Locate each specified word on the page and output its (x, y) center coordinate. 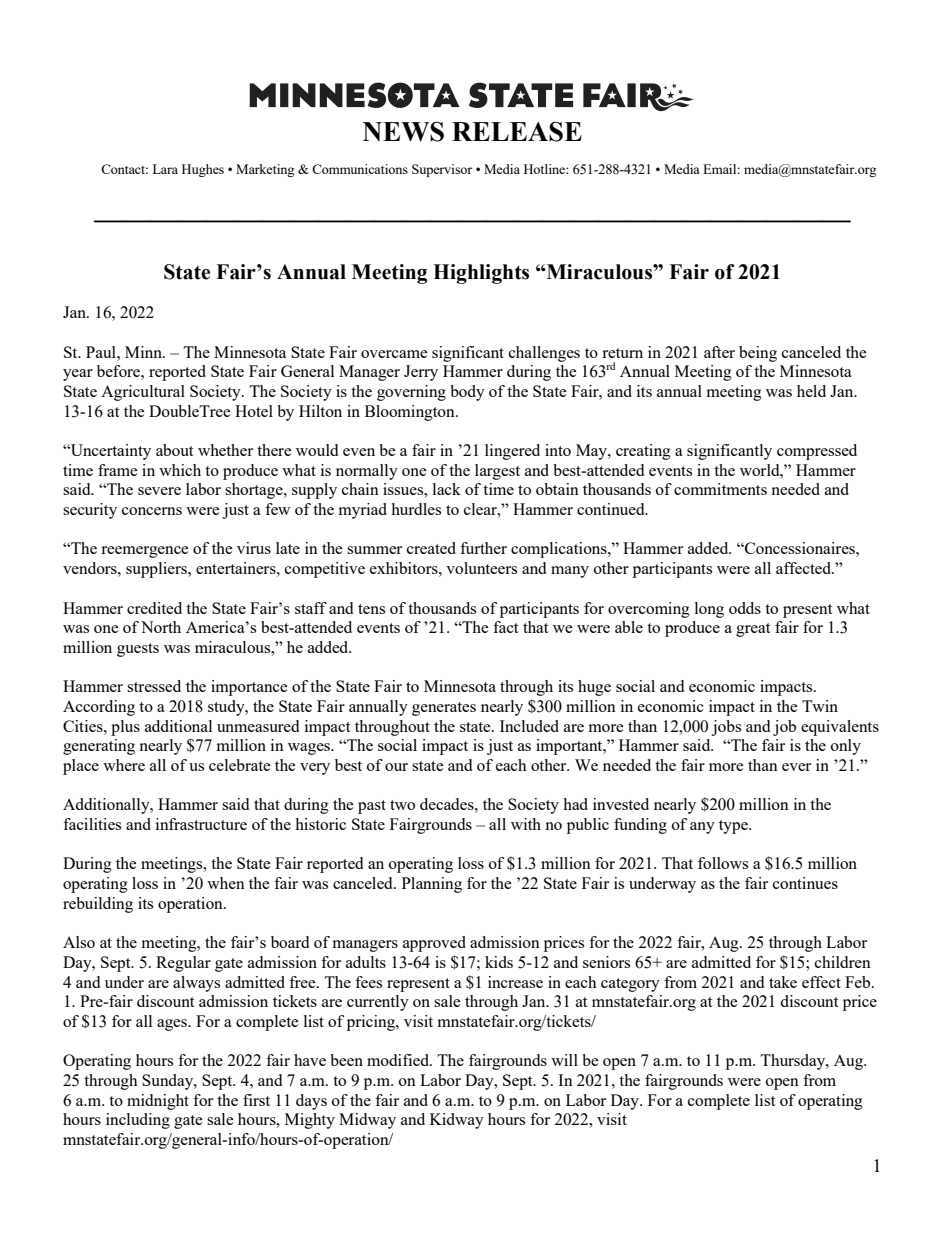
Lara (165, 169)
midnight (158, 1102)
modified (399, 1060)
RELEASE (517, 131)
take (783, 982)
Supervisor (442, 170)
